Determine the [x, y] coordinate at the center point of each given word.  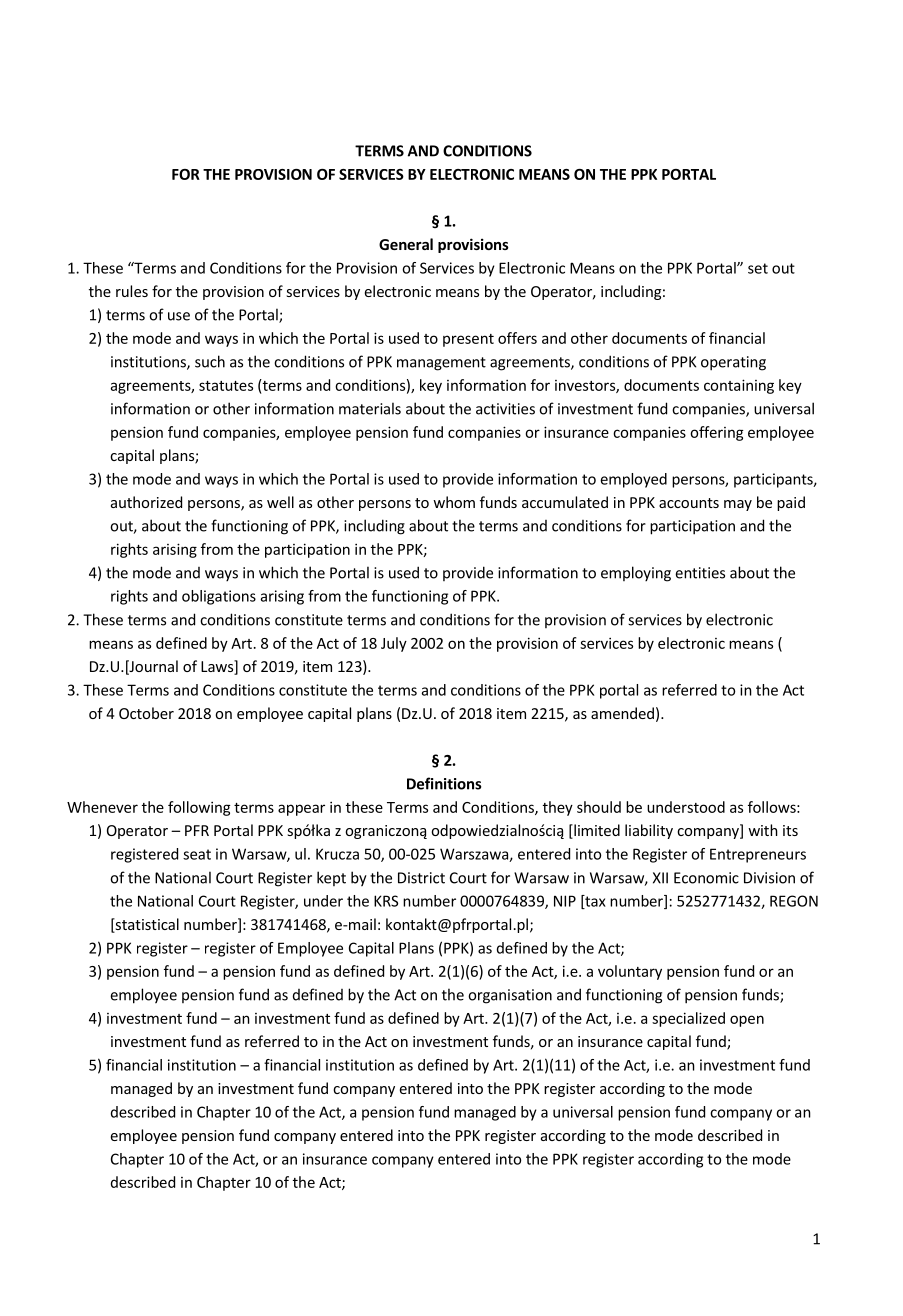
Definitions [444, 783]
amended [622, 713]
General [406, 244]
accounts [689, 503]
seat [197, 854]
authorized [146, 502]
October [146, 713]
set [758, 268]
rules [132, 291]
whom [454, 502]
